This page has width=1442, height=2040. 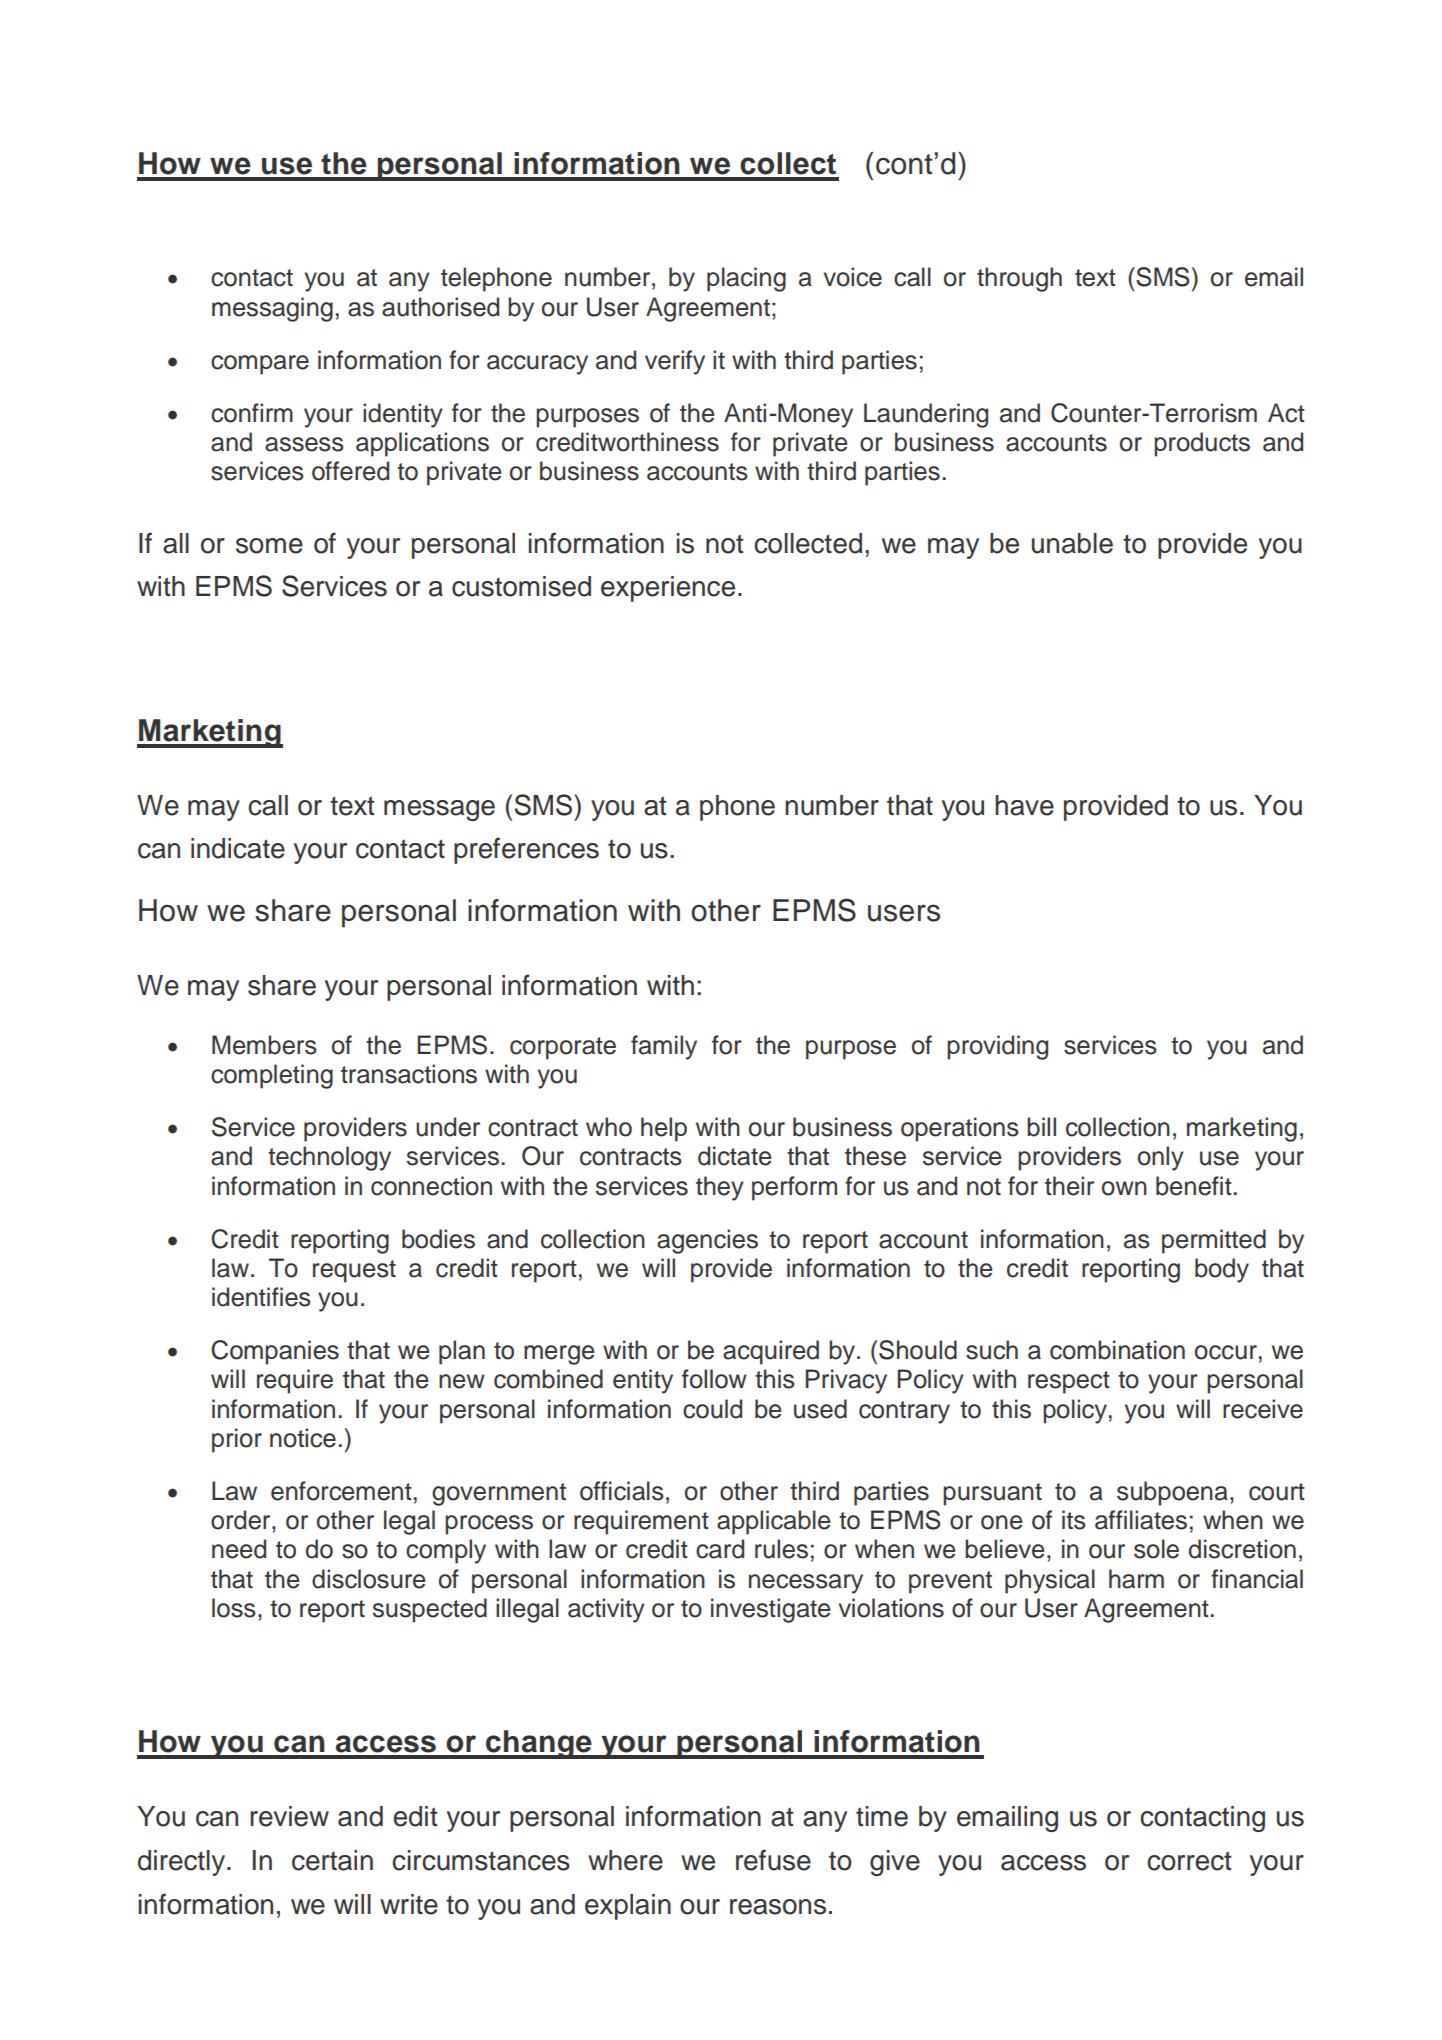 What do you see at coordinates (746, 279) in the page?
I see `placing` at bounding box center [746, 279].
